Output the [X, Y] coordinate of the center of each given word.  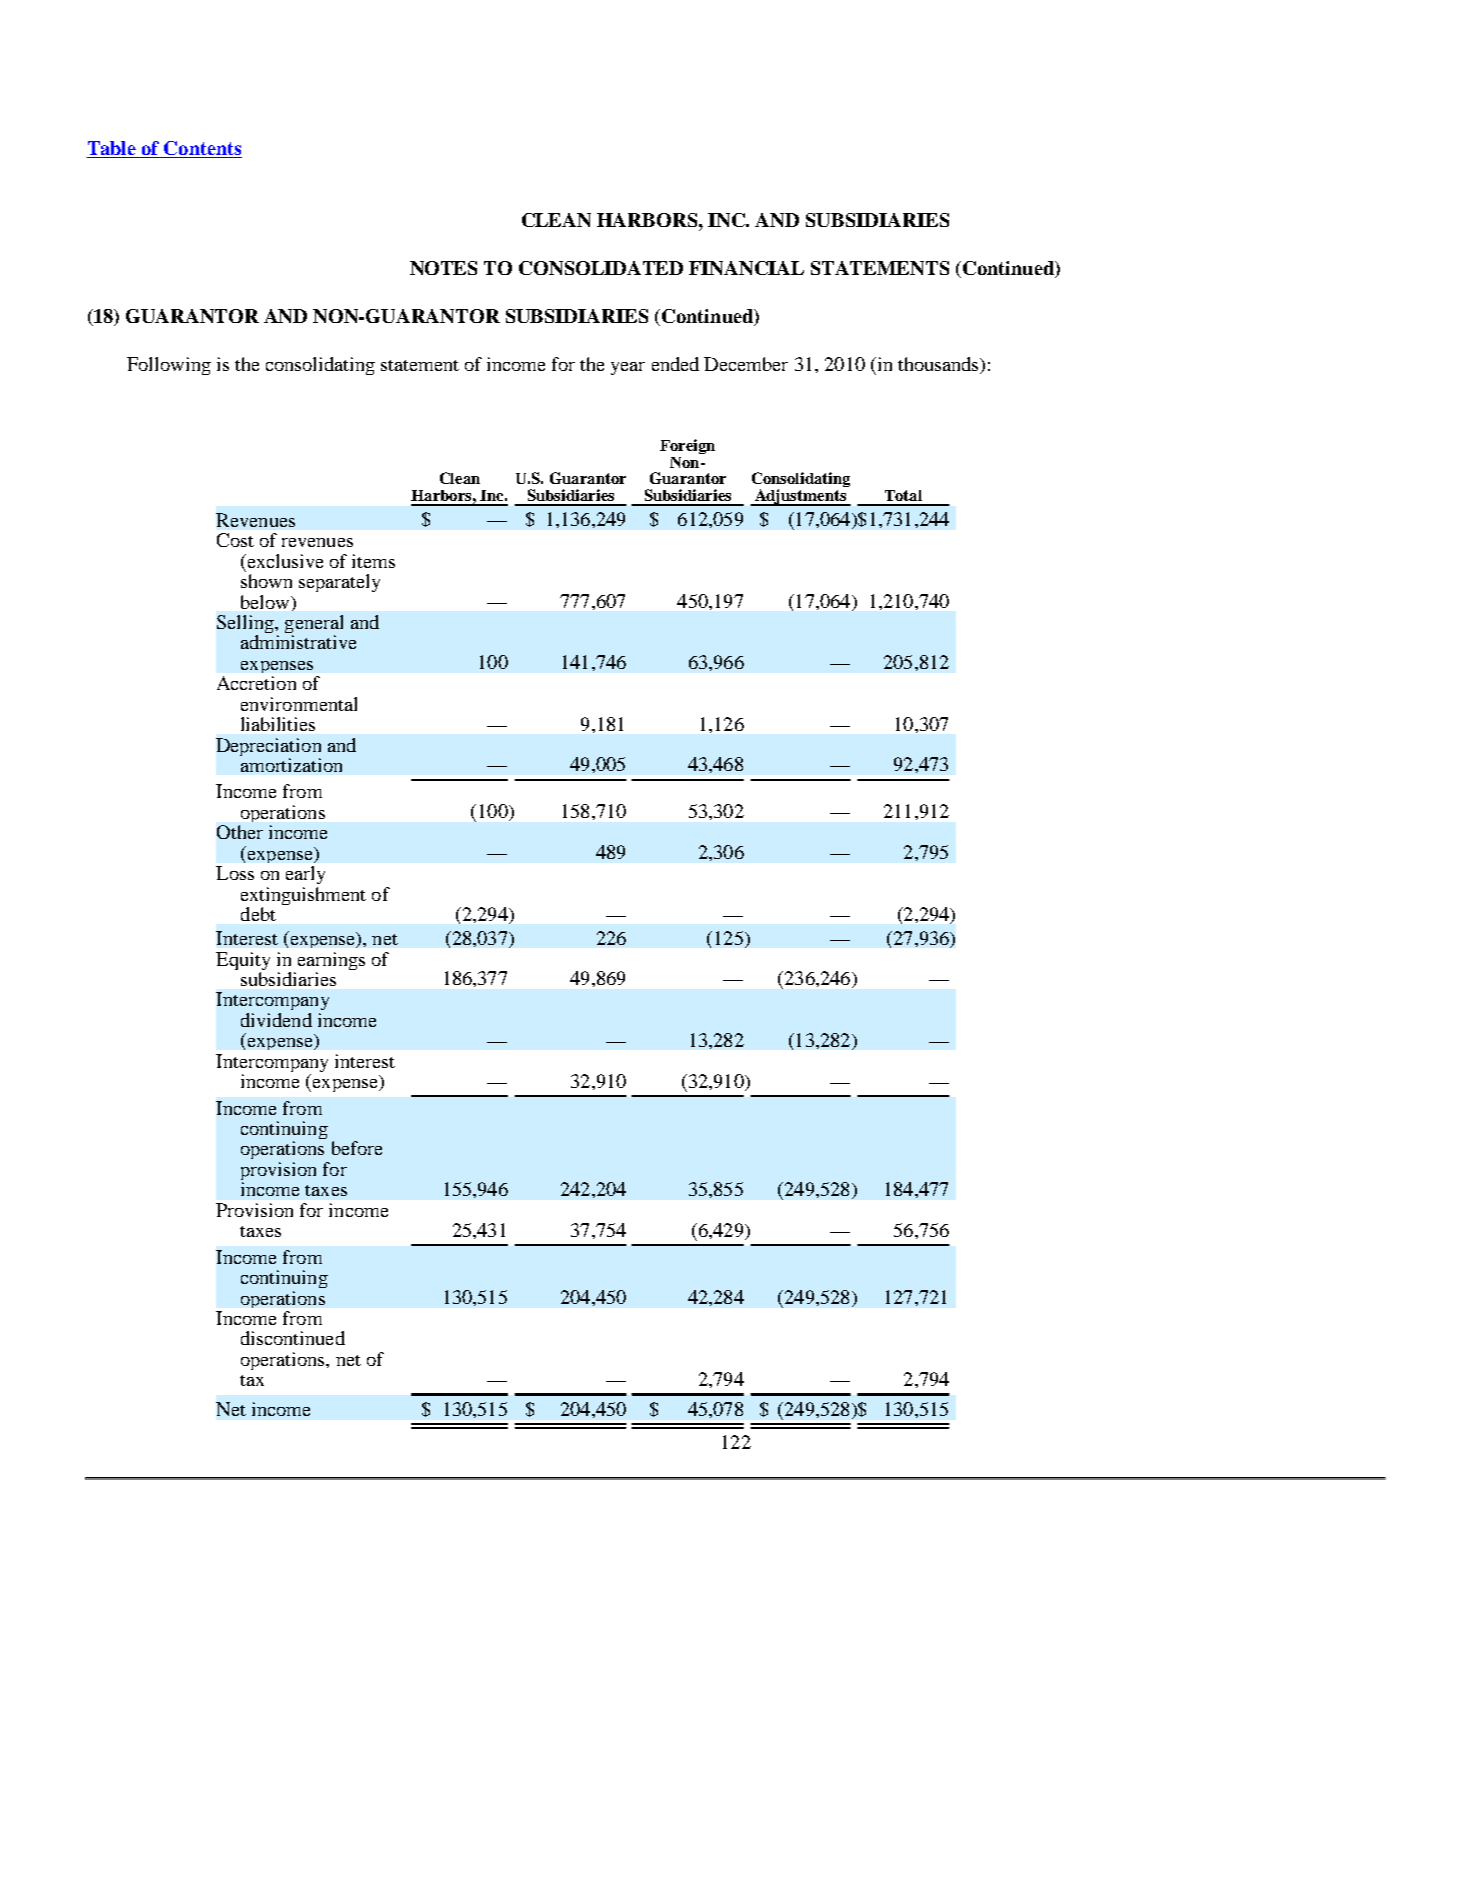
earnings [331, 961]
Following [169, 366]
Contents [202, 149]
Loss [235, 873]
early [305, 875]
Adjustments [800, 497]
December [746, 364]
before [357, 1148]
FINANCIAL [746, 268]
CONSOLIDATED [601, 268]
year [628, 368]
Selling [246, 625]
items [373, 561]
